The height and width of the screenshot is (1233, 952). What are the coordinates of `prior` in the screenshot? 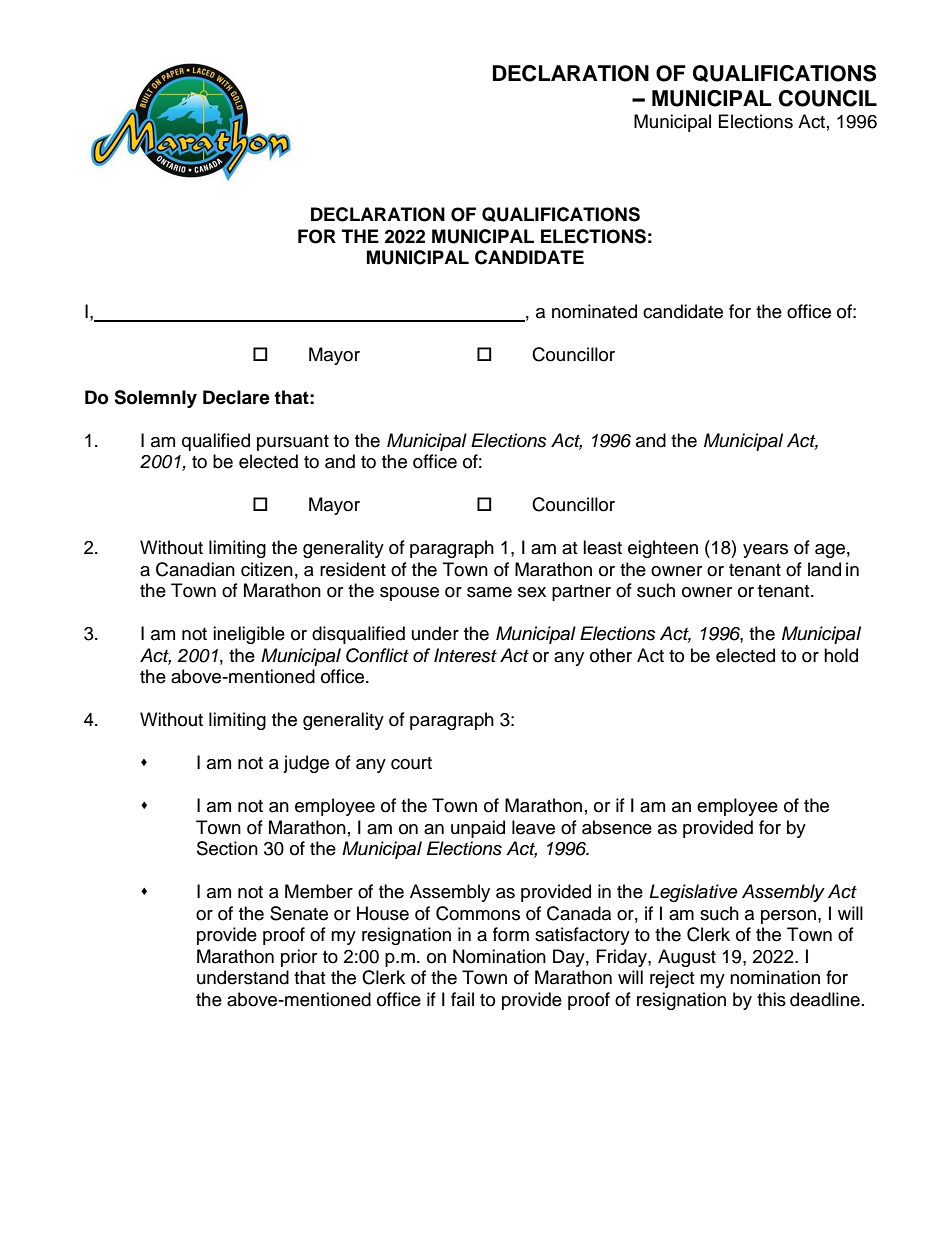 It's located at (299, 958).
